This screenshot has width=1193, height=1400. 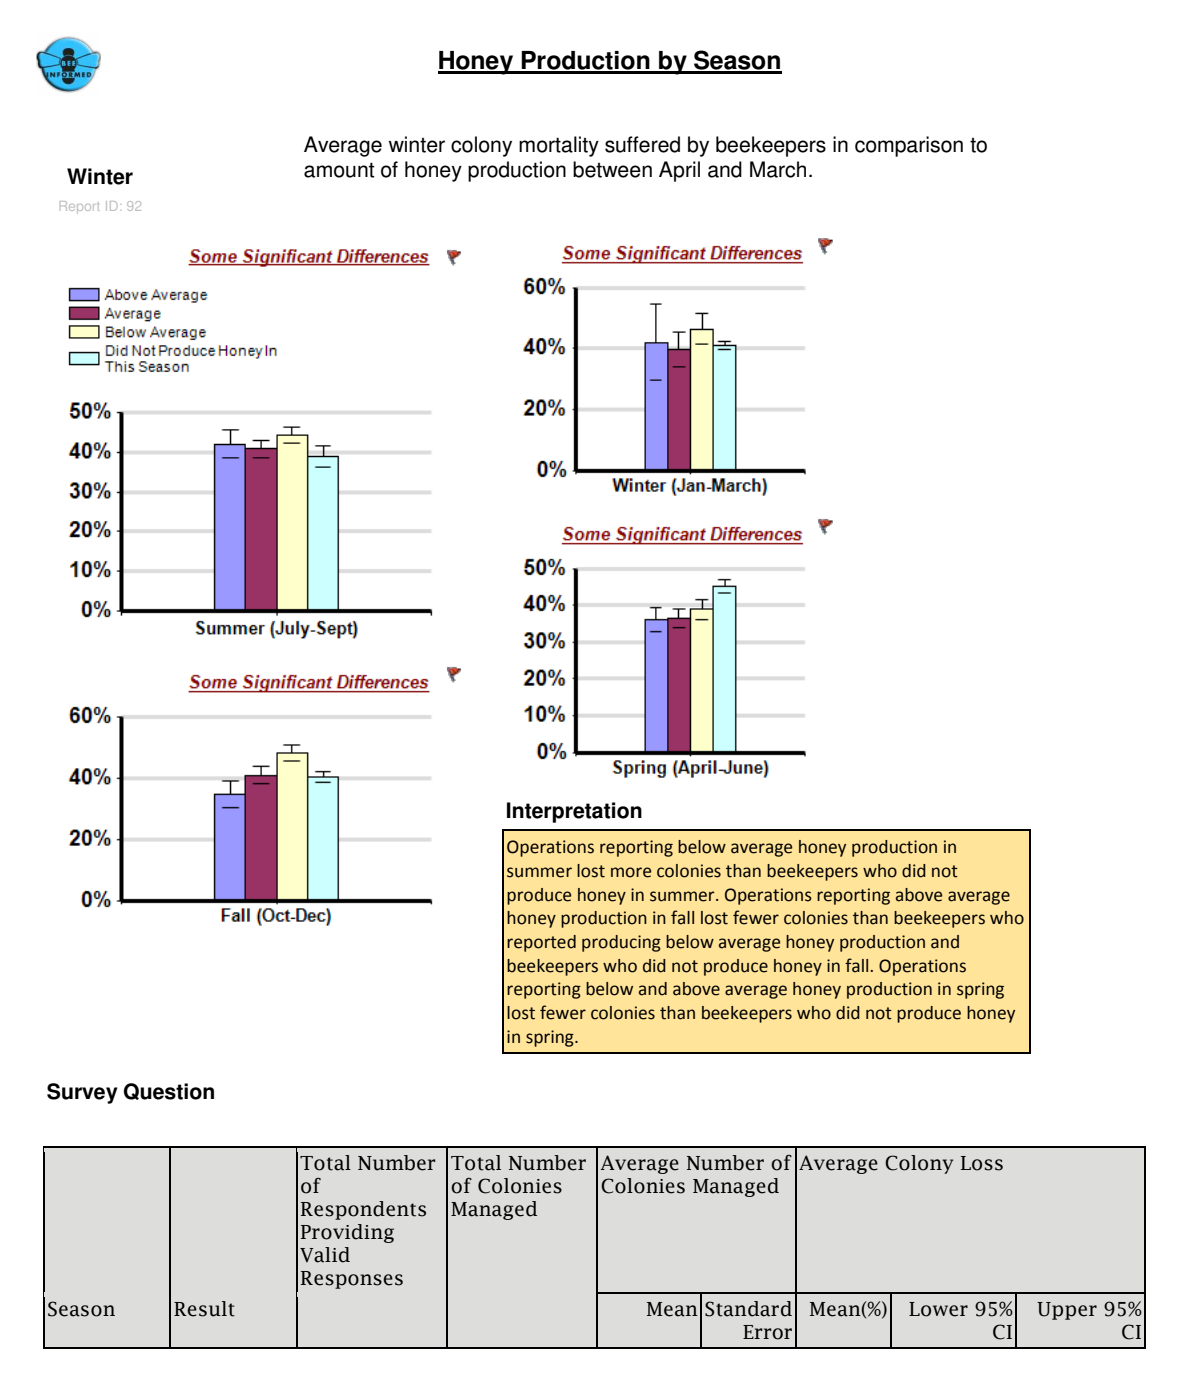 What do you see at coordinates (574, 812) in the screenshot?
I see `Interpretation` at bounding box center [574, 812].
